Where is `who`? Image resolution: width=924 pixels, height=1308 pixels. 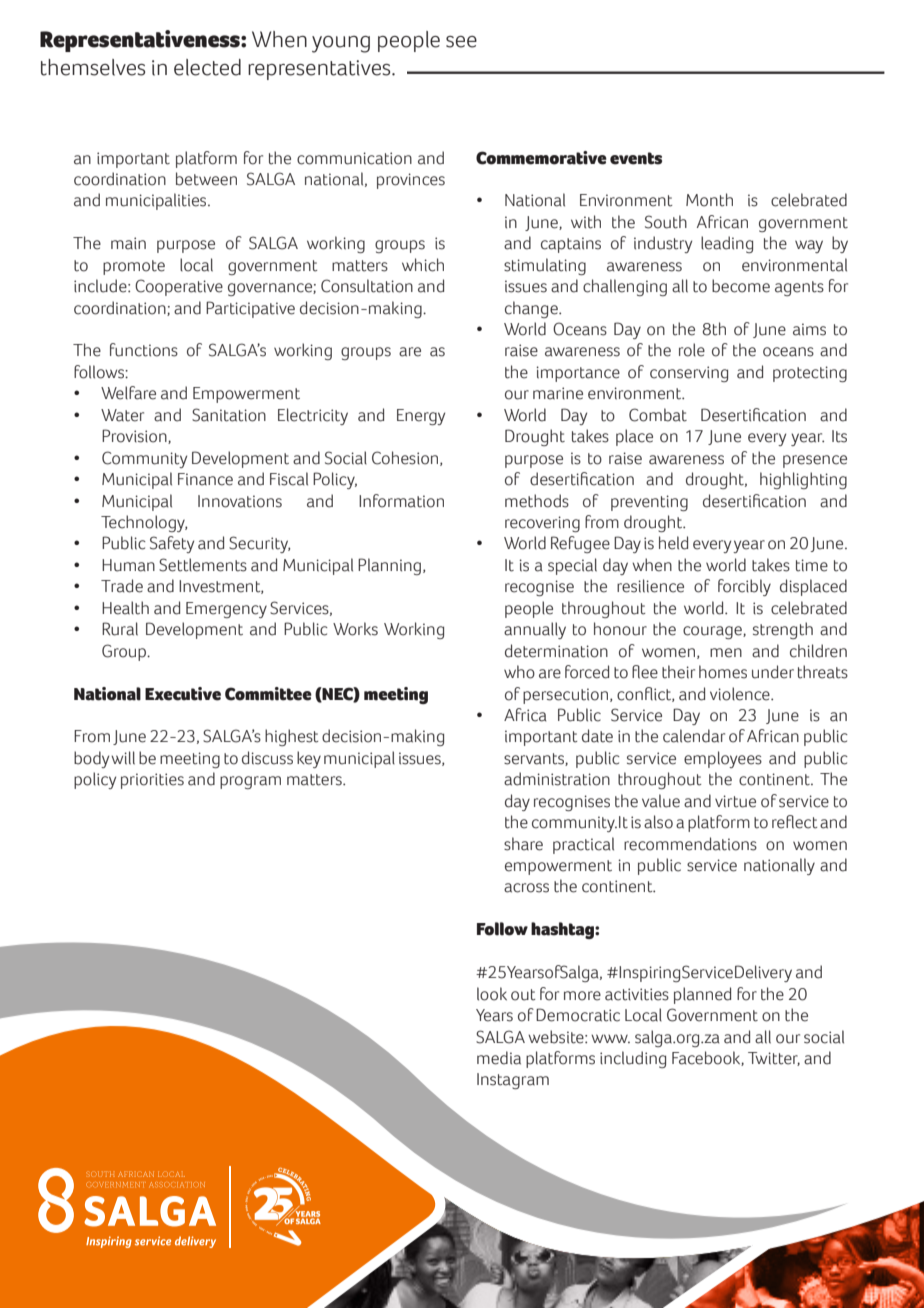
who is located at coordinates (519, 672).
